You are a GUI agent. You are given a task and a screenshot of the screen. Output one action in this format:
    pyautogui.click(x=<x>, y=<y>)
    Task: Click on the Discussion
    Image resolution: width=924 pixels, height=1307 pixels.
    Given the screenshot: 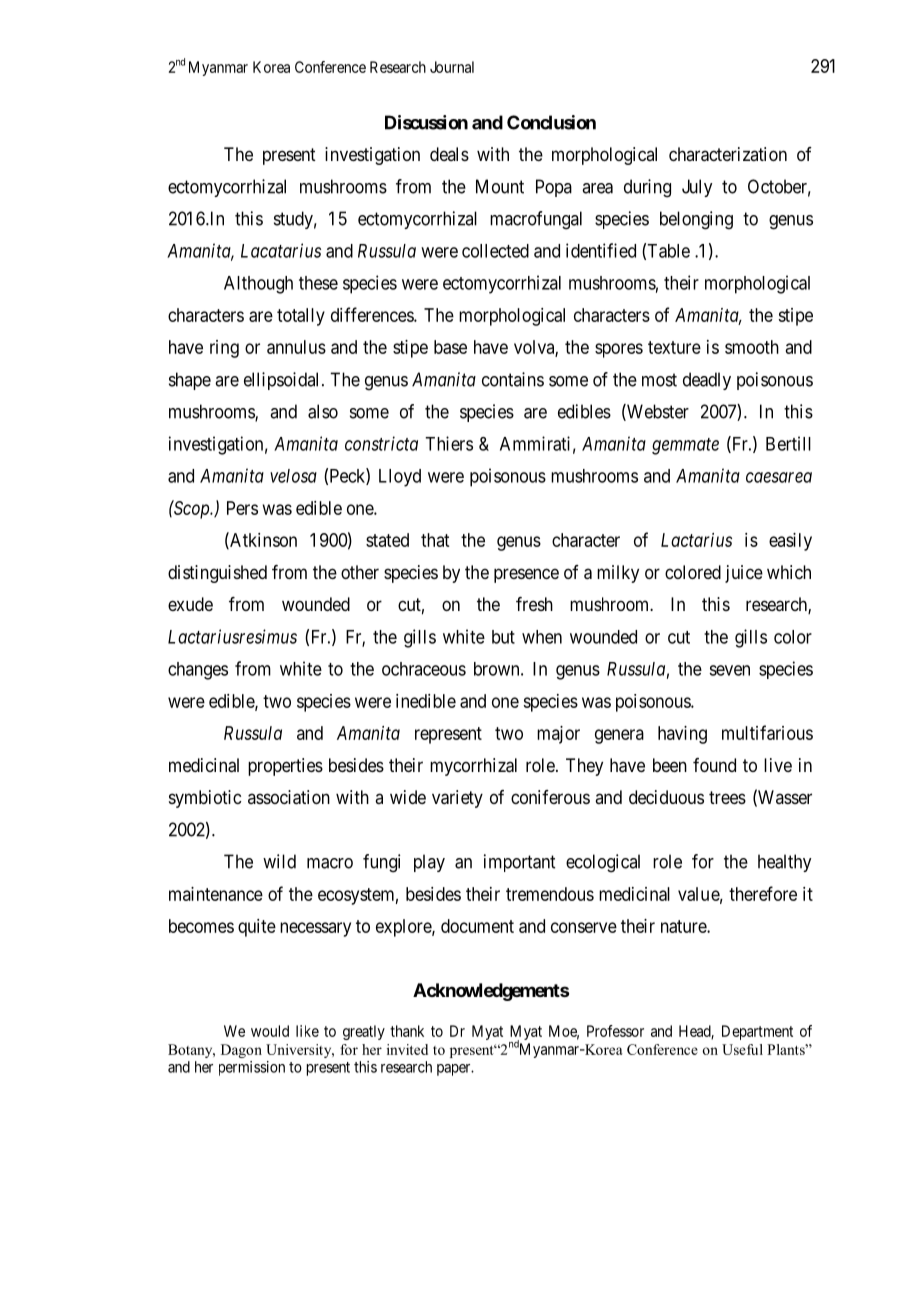 What is the action you would take?
    pyautogui.click(x=426, y=122)
